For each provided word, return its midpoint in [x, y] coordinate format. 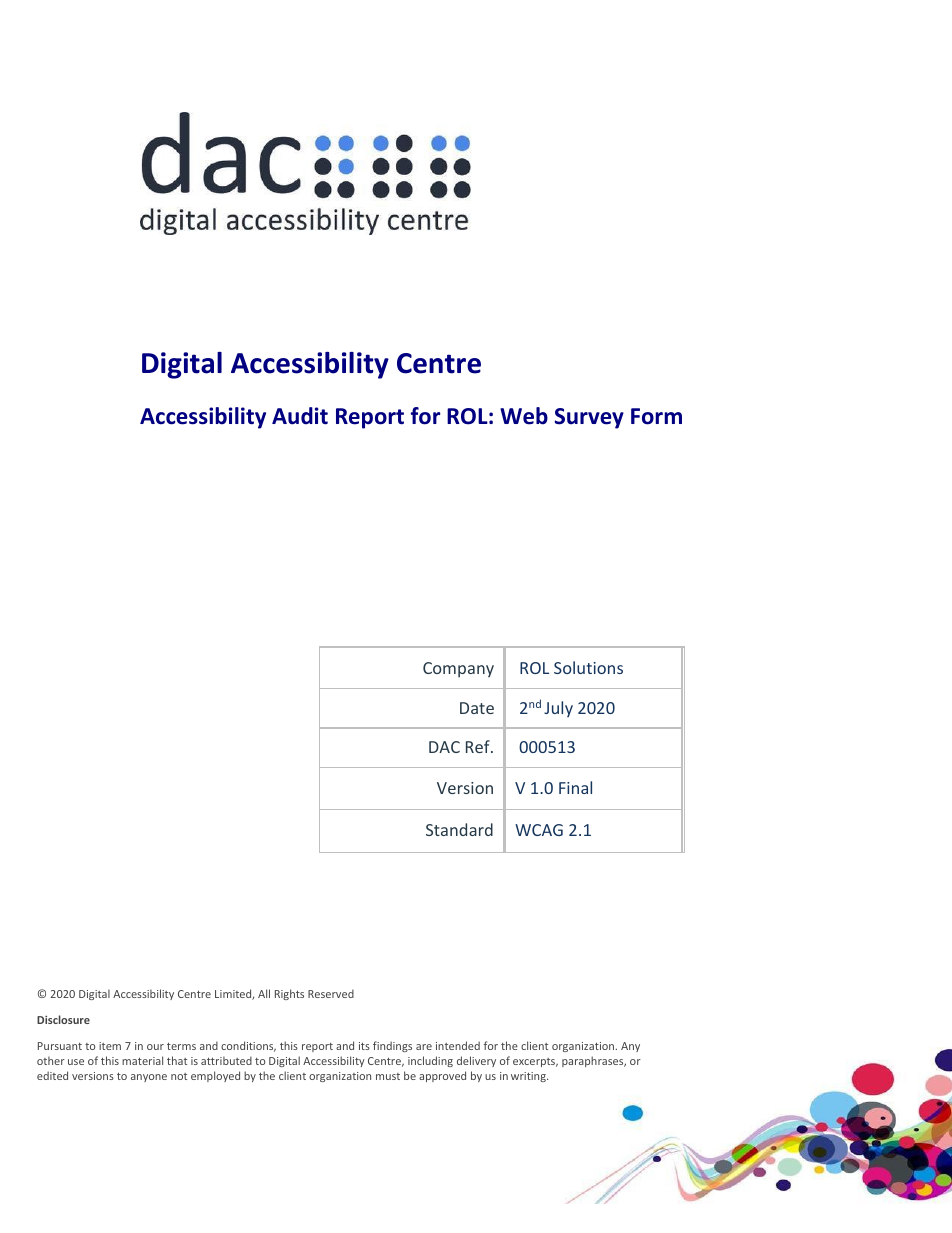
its [364, 1046]
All [264, 993]
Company [458, 670]
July [558, 709]
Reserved [331, 993]
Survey [589, 418]
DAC [444, 747]
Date [477, 708]
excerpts [535, 1062]
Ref [479, 746]
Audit [300, 416]
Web [524, 416]
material [142, 1060]
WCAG [539, 830]
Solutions [588, 667]
